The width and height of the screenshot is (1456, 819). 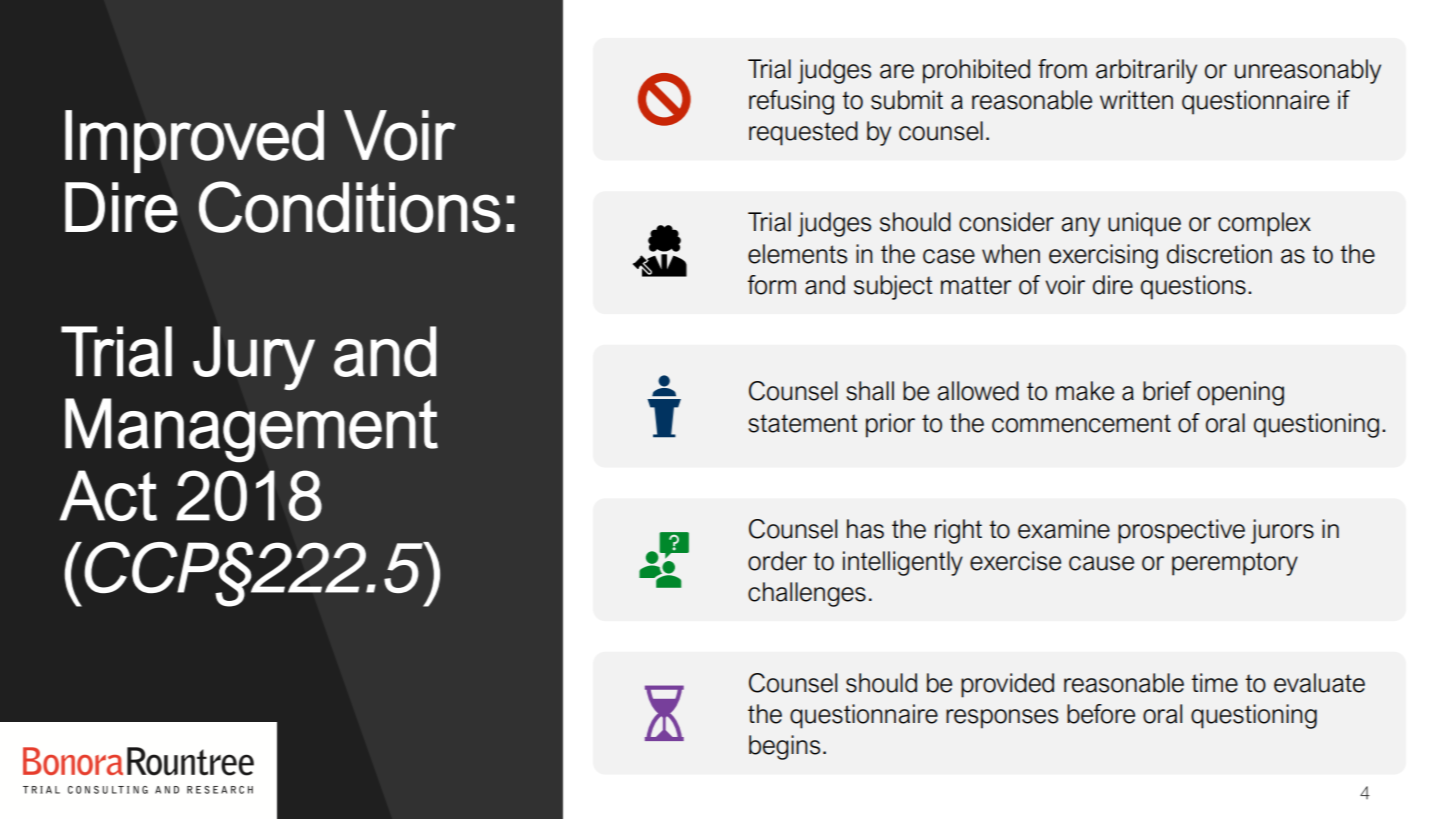 What do you see at coordinates (108, 495) in the screenshot?
I see `Act` at bounding box center [108, 495].
